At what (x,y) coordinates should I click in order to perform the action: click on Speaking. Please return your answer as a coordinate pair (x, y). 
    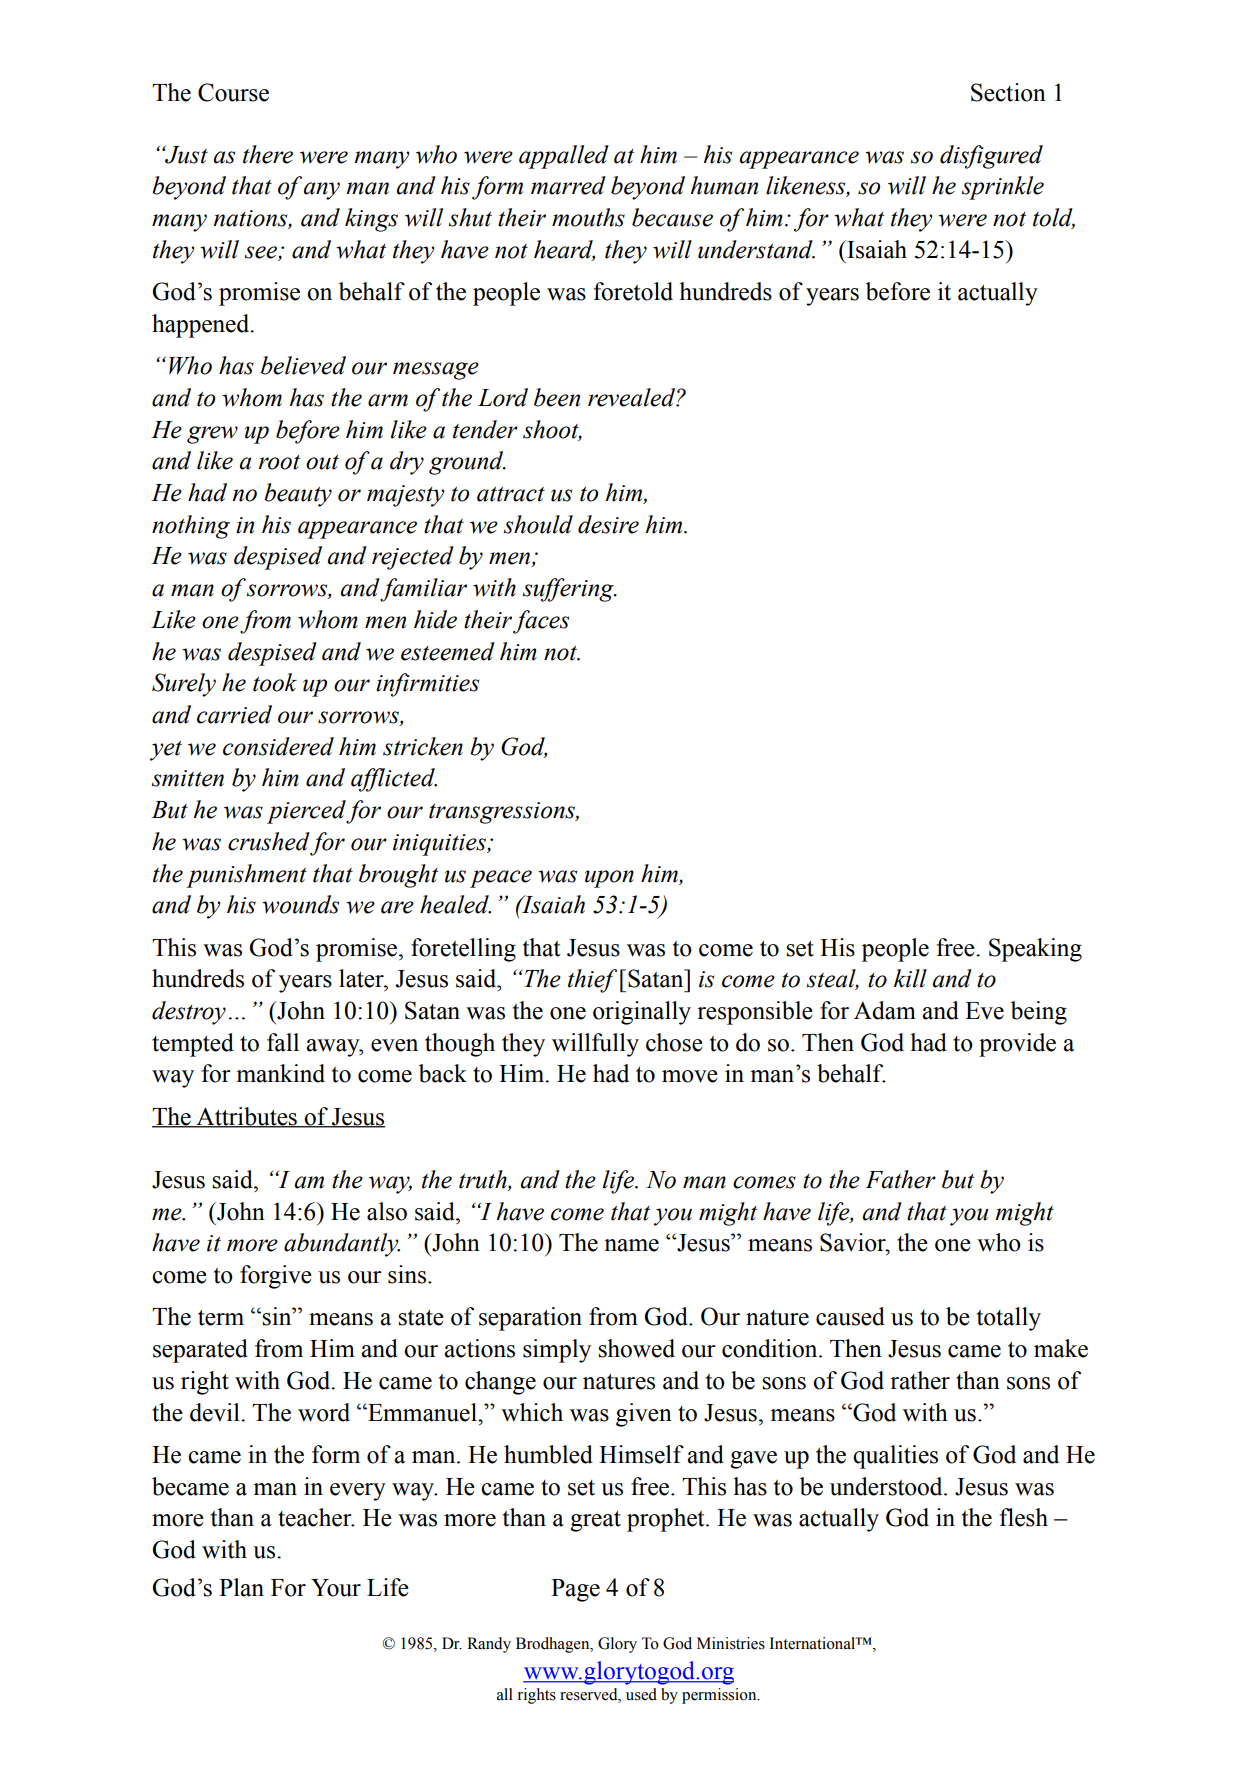
    Looking at the image, I should click on (1035, 950).
